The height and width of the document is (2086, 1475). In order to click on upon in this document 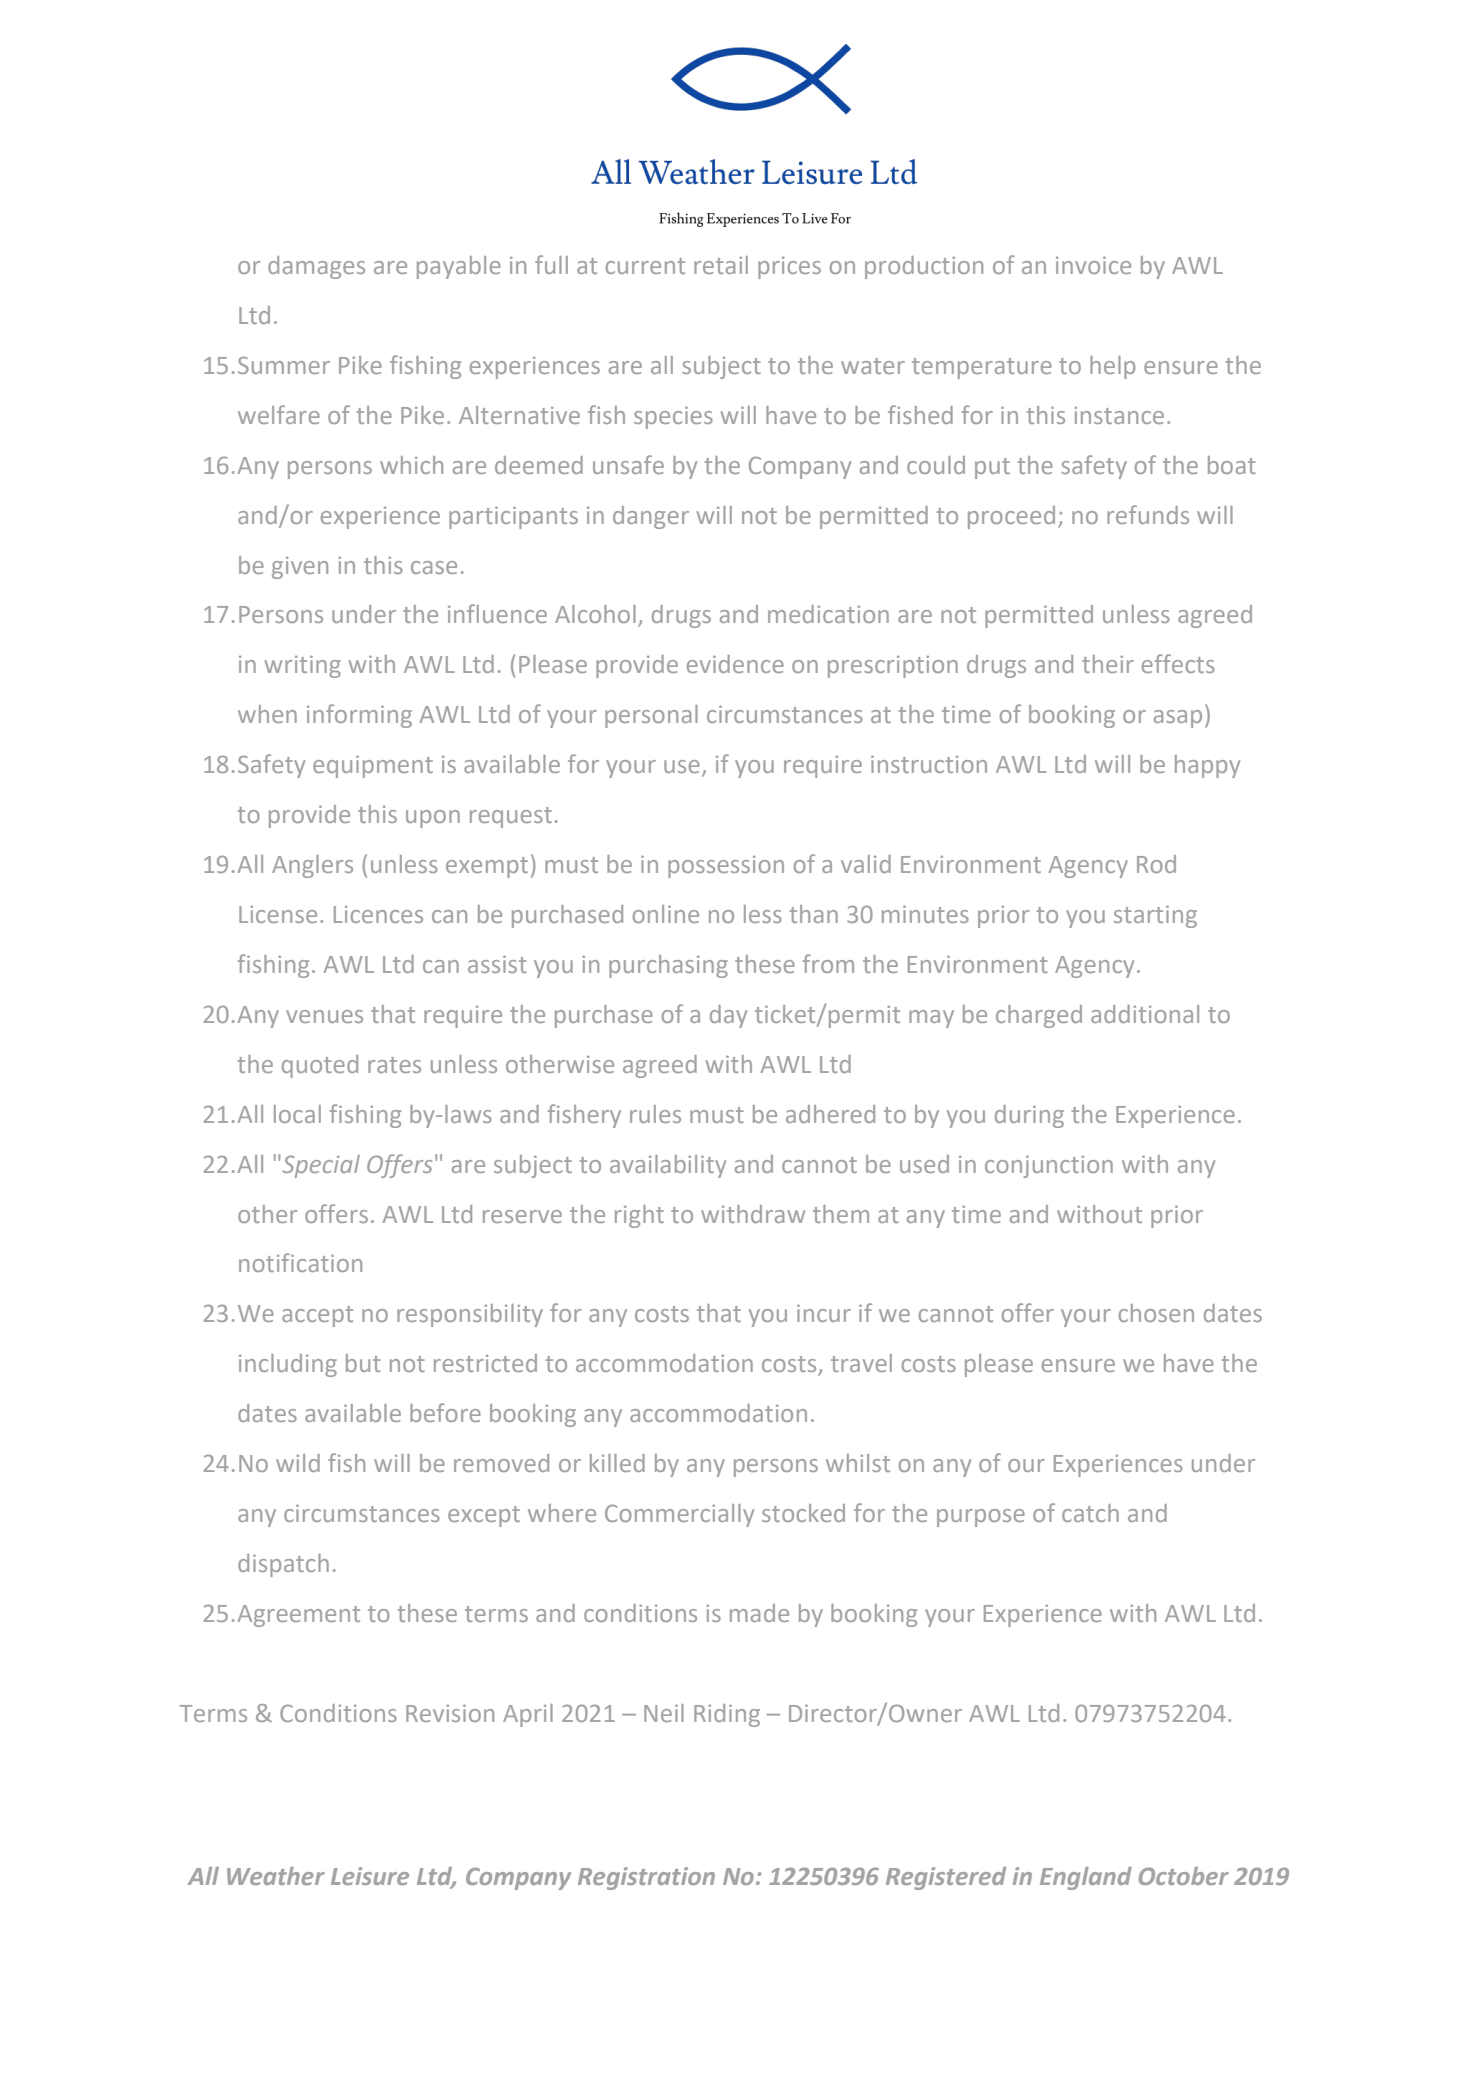, I will do `click(433, 819)`.
